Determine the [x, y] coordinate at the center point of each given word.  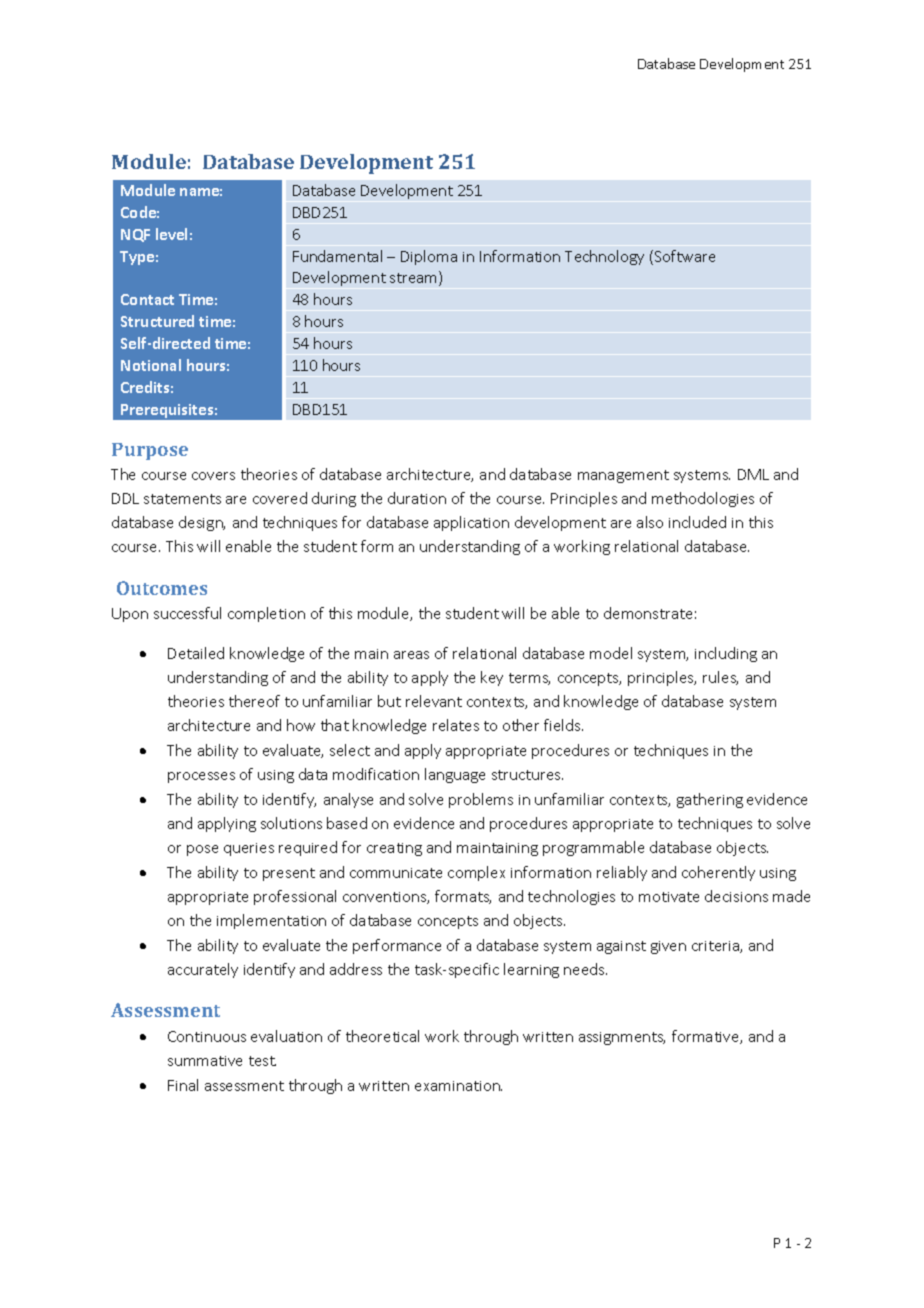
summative [205, 1061]
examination [458, 1086]
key [492, 678]
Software [683, 257]
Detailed [196, 653]
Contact [147, 299]
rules [720, 678]
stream [415, 278]
